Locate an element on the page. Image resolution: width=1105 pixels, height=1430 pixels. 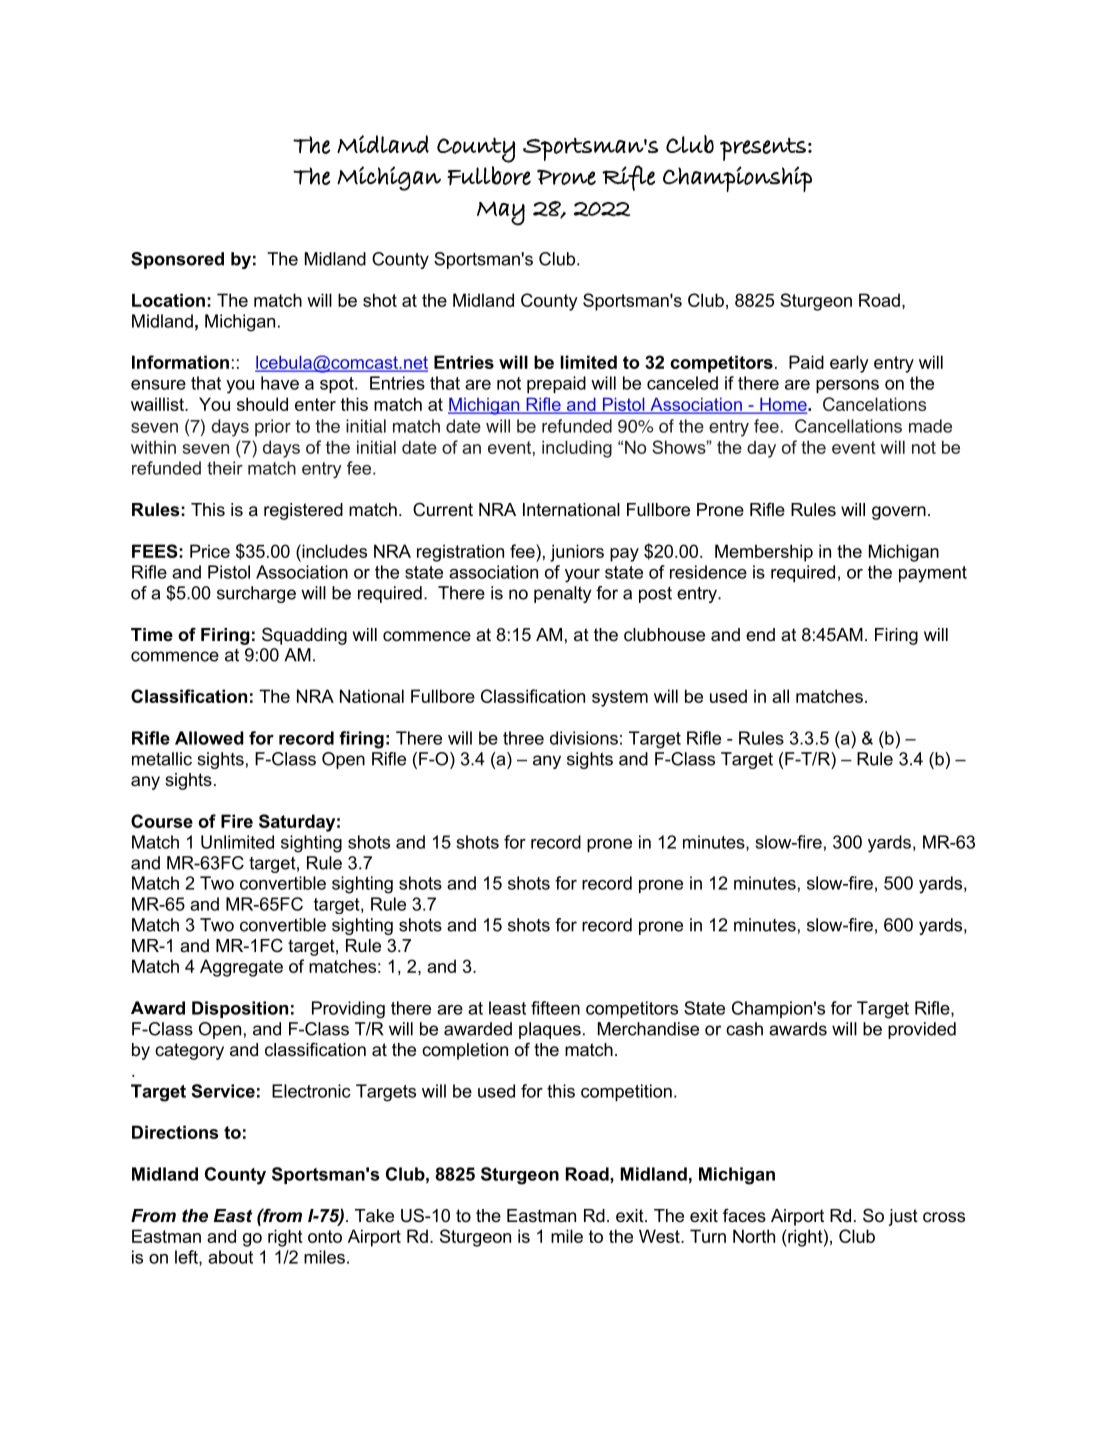
Aggregate is located at coordinates (241, 968).
